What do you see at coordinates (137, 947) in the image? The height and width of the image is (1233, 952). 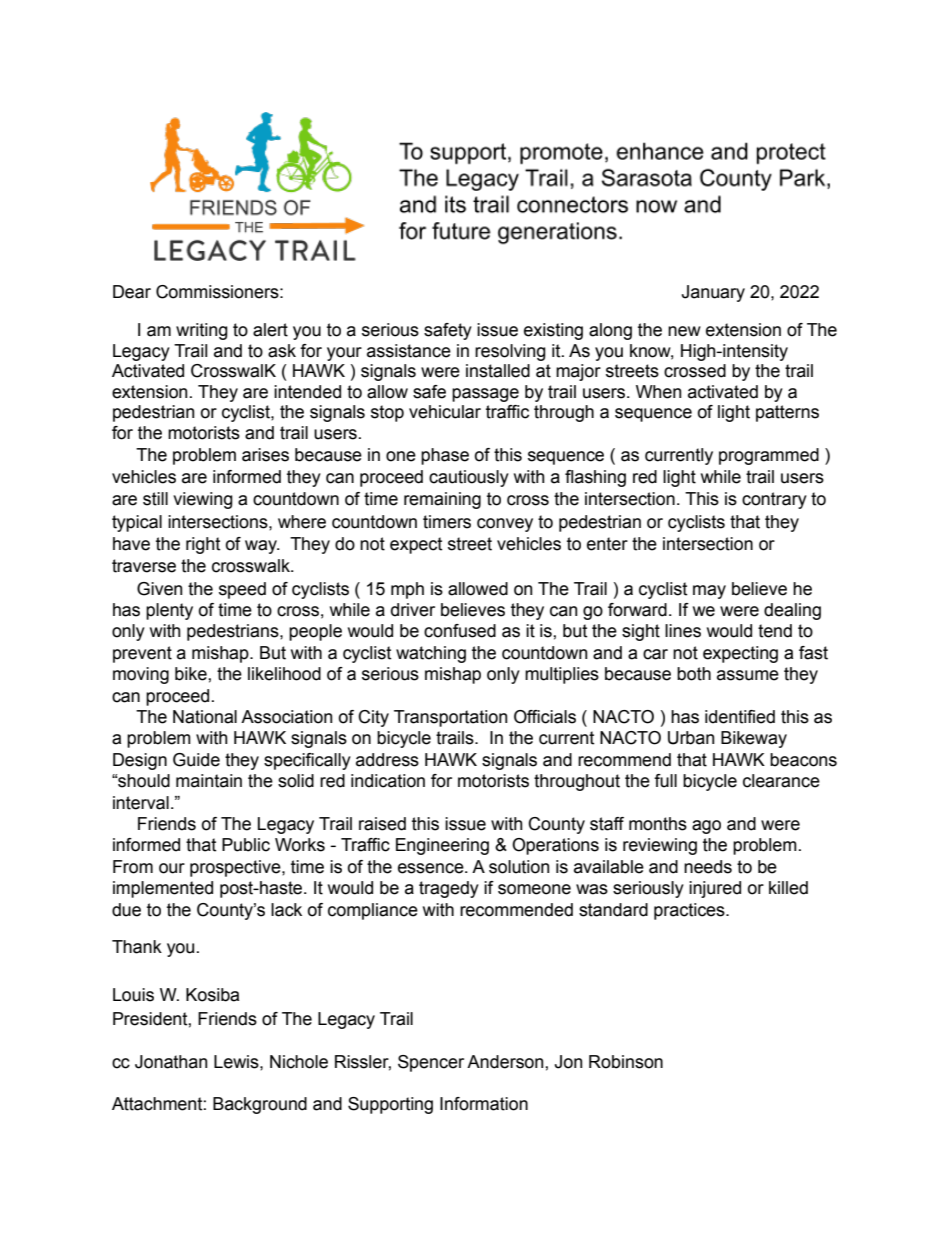 I see `Thank` at bounding box center [137, 947].
